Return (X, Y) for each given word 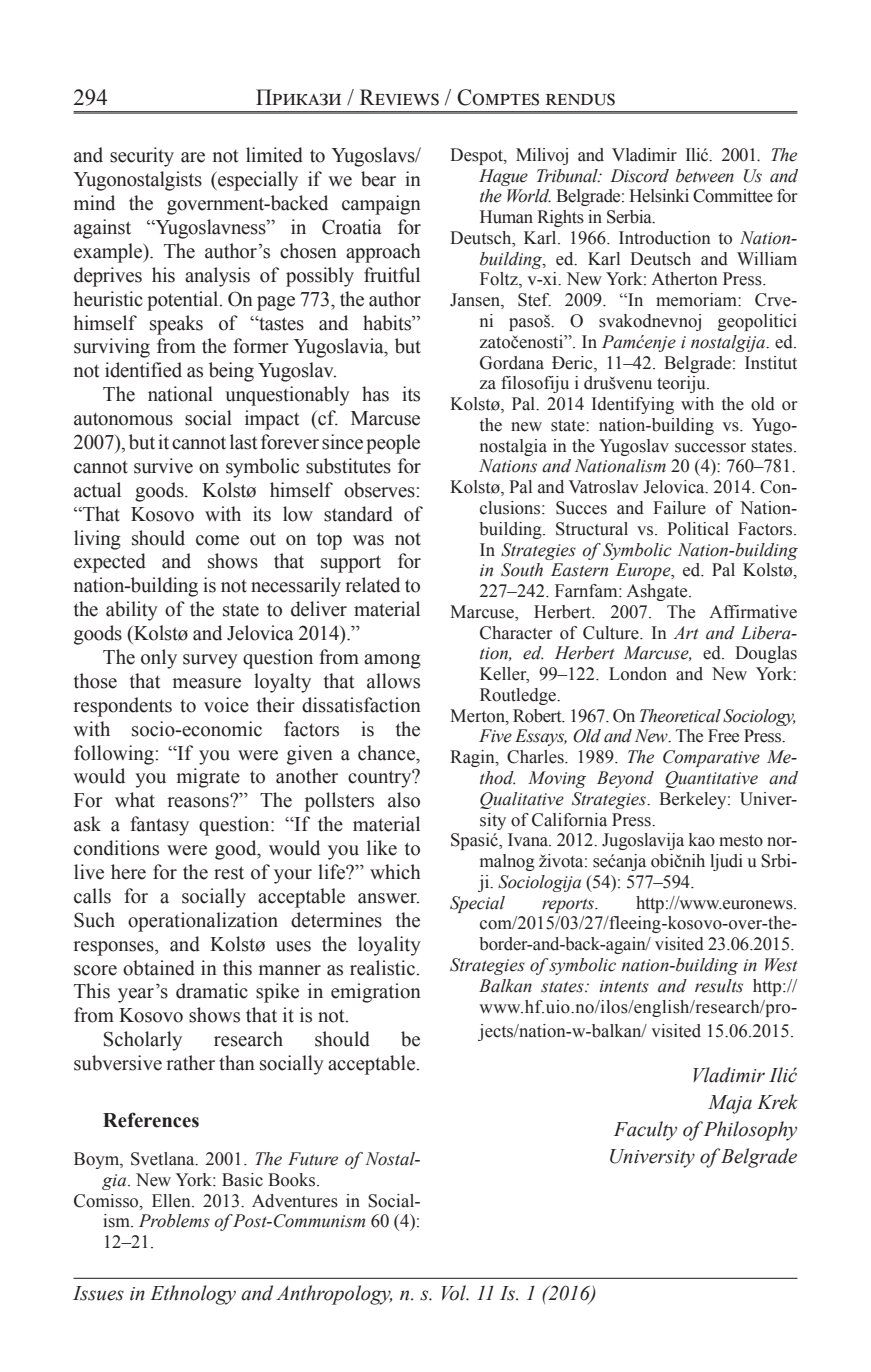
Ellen (172, 1201)
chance (388, 753)
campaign (381, 205)
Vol (455, 1293)
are (193, 157)
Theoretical (680, 716)
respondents (122, 707)
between (705, 176)
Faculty (645, 1131)
